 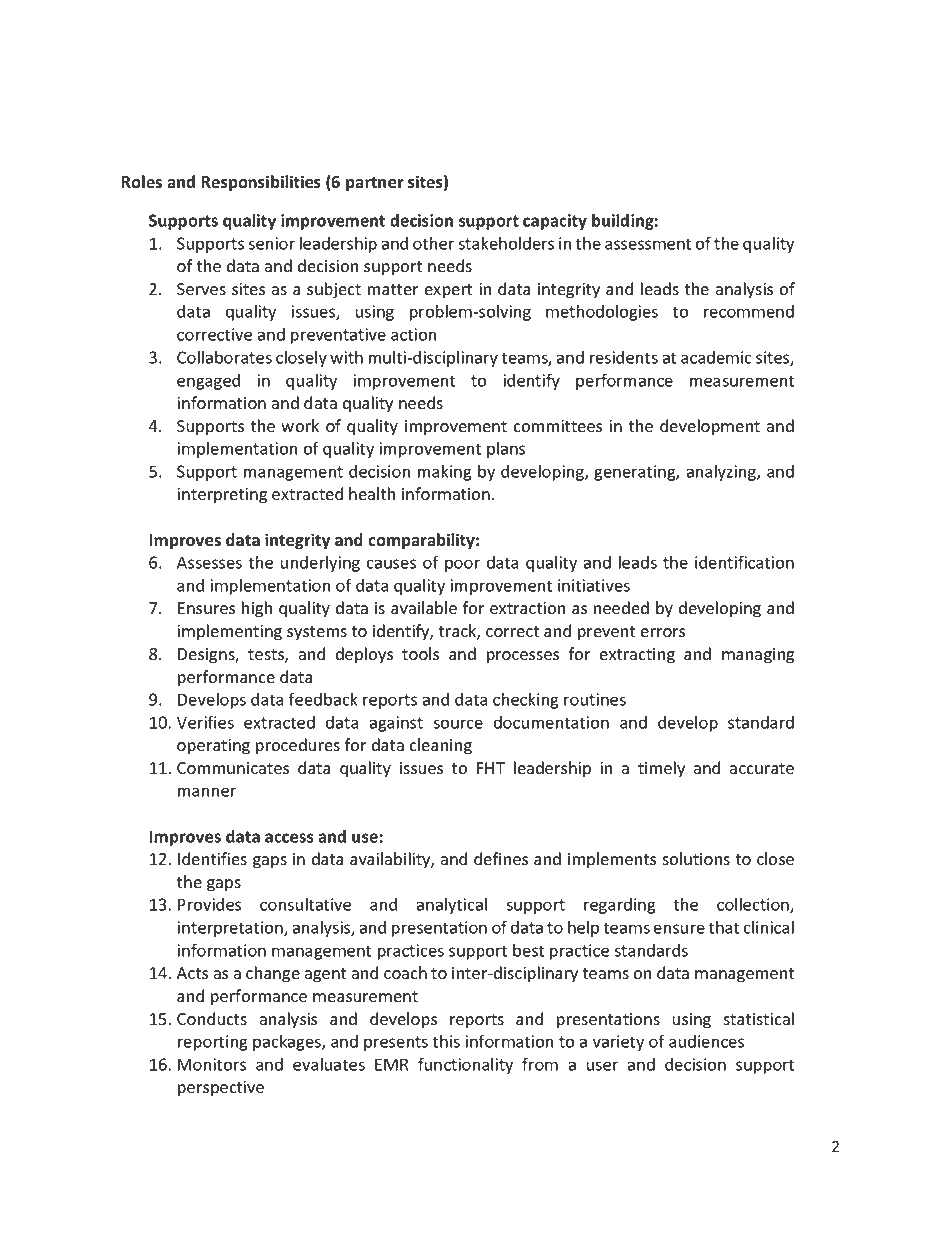 What do you see at coordinates (648, 244) in the page?
I see `assessment` at bounding box center [648, 244].
